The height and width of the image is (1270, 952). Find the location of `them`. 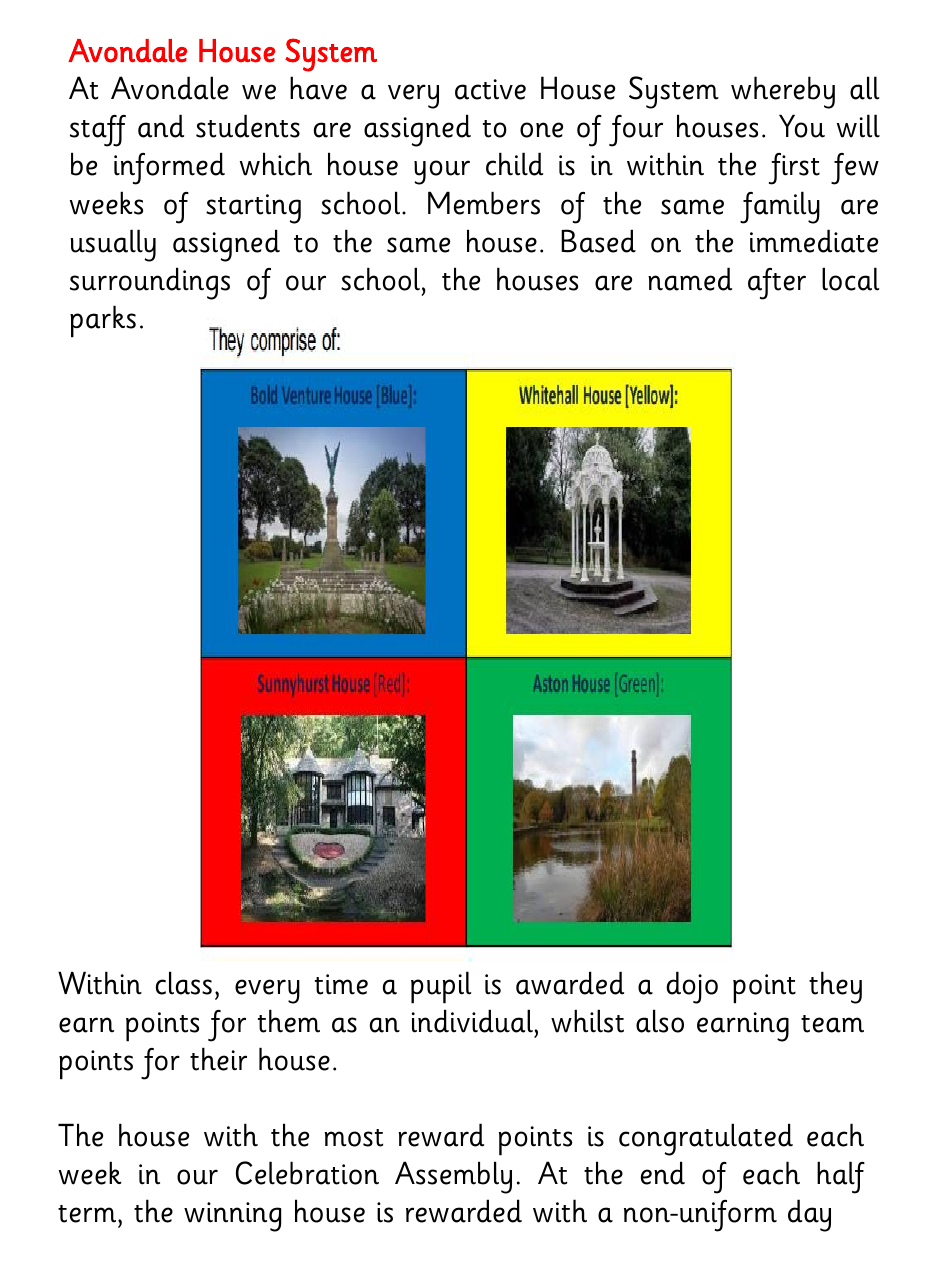

them is located at coordinates (289, 1021).
